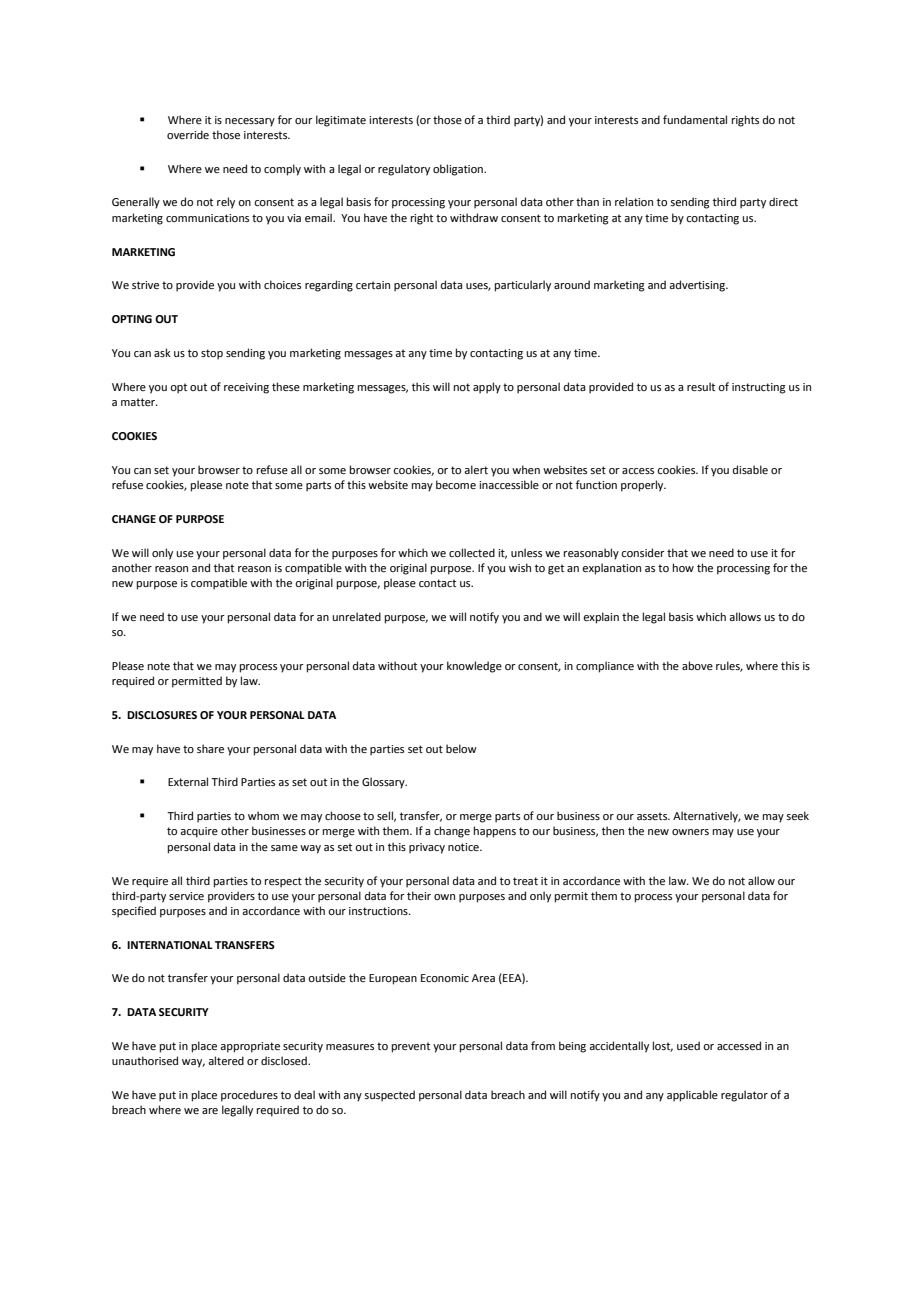 The height and width of the image is (1309, 924). What do you see at coordinates (226, 1060) in the image?
I see `altered` at bounding box center [226, 1060].
